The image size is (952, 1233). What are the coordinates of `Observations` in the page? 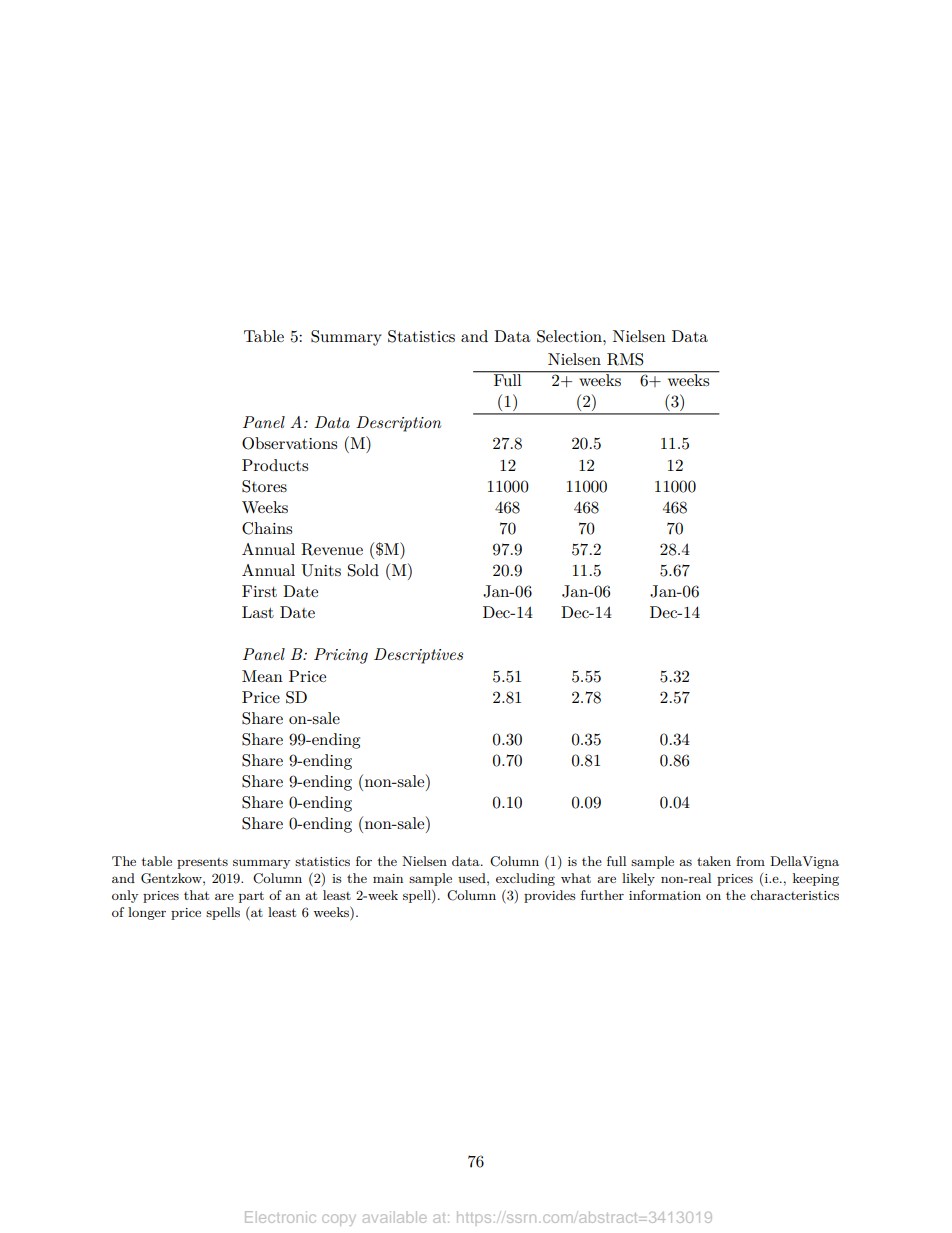 It's located at (289, 443).
